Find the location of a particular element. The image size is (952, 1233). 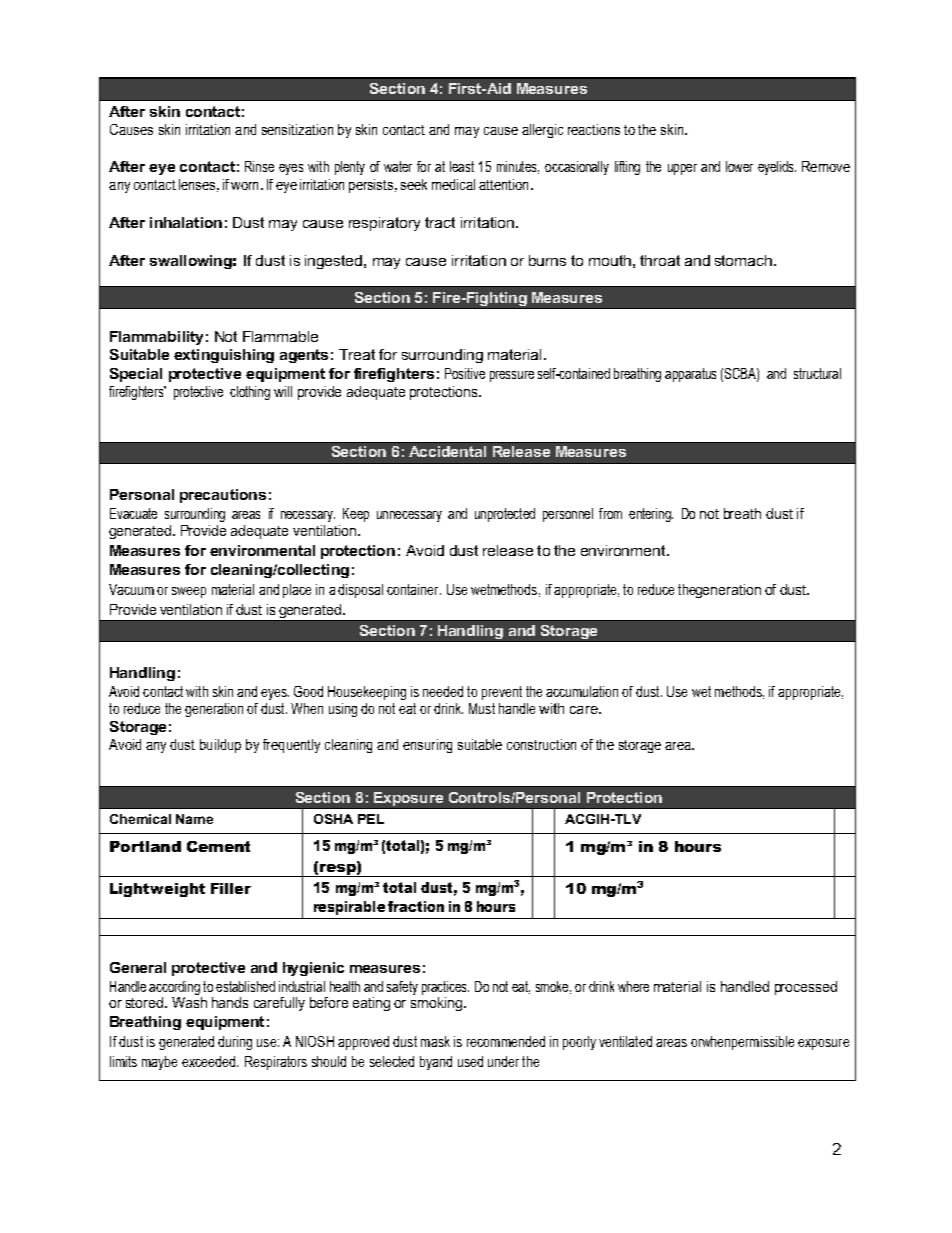

Rinse is located at coordinates (259, 166).
